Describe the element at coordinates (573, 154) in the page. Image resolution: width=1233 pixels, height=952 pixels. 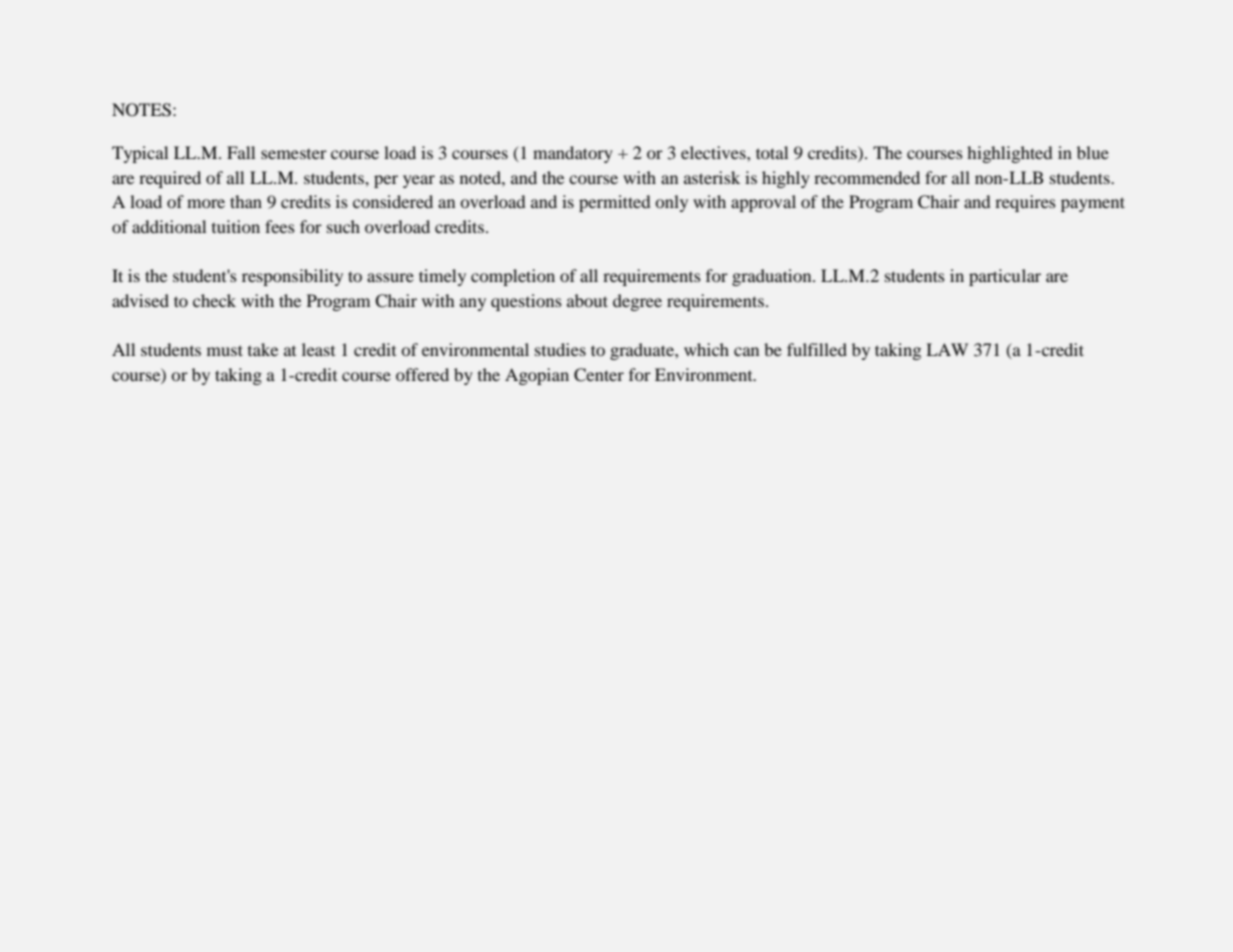
I see `mandatory` at that location.
